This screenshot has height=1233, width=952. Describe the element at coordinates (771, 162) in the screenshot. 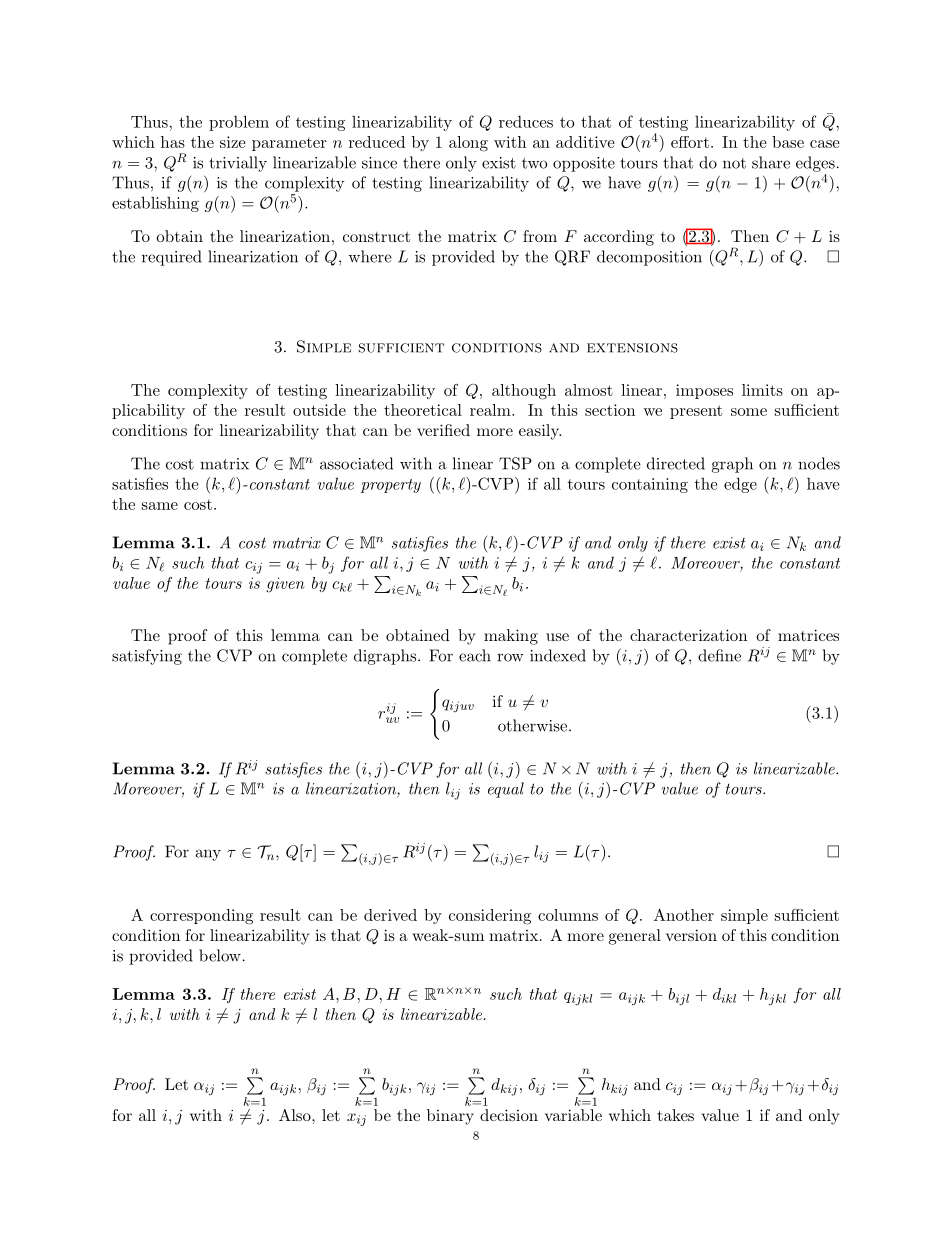

I see `share` at that location.
